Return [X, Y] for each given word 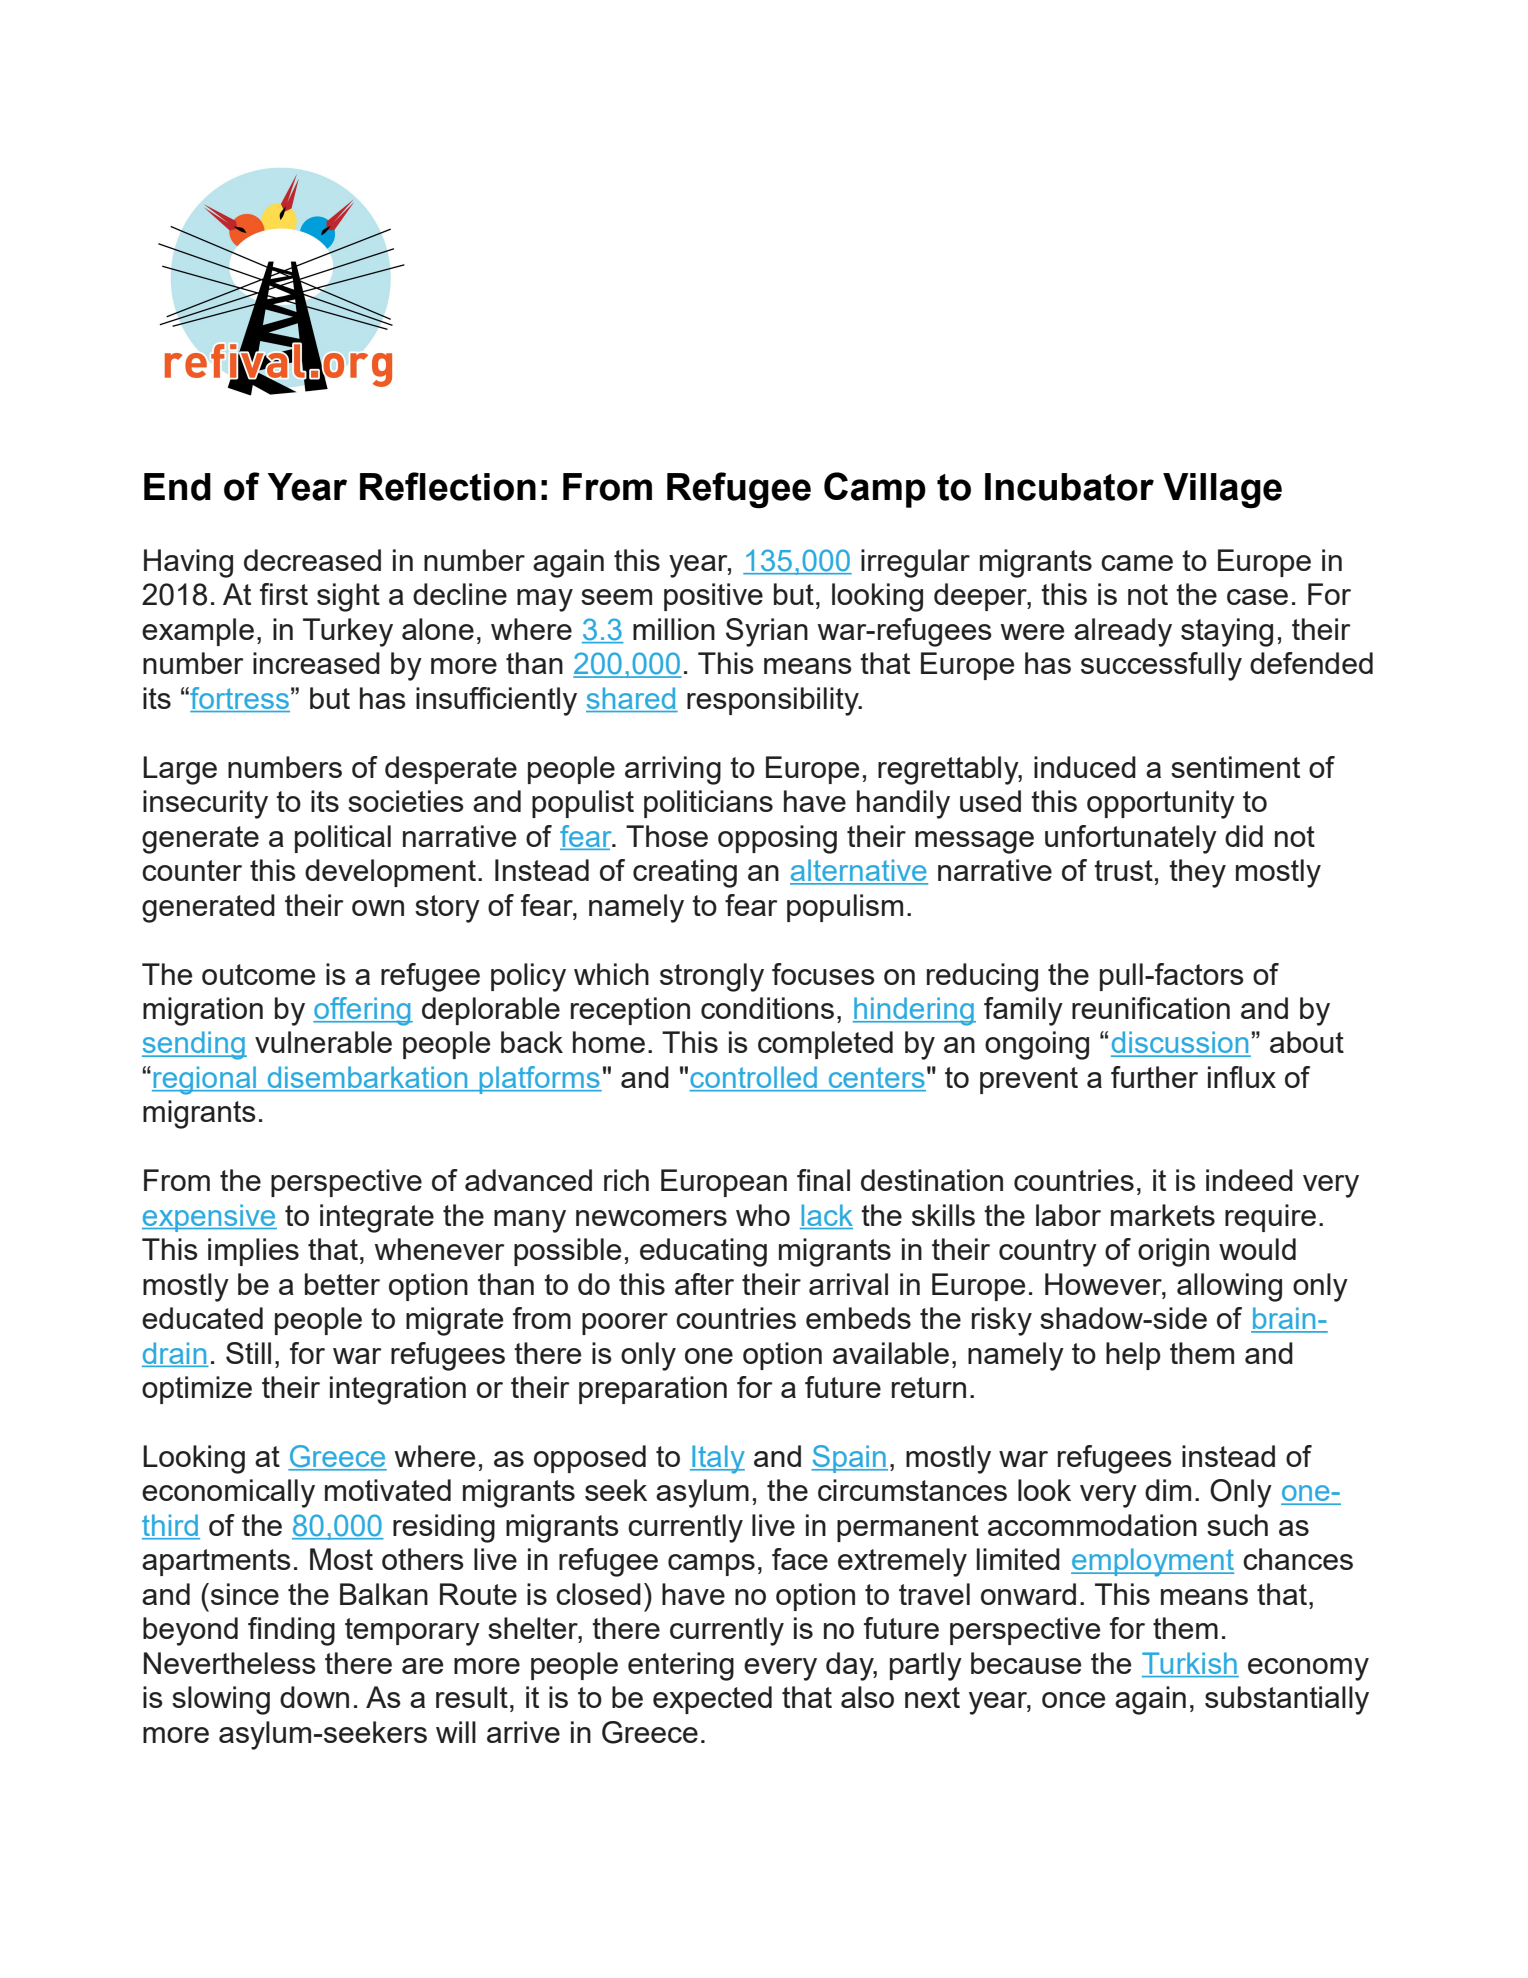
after [704, 1284]
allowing [1229, 1287]
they [1197, 873]
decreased [312, 560]
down [314, 1697]
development [390, 873]
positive [713, 597]
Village [1222, 491]
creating [685, 873]
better [342, 1284]
